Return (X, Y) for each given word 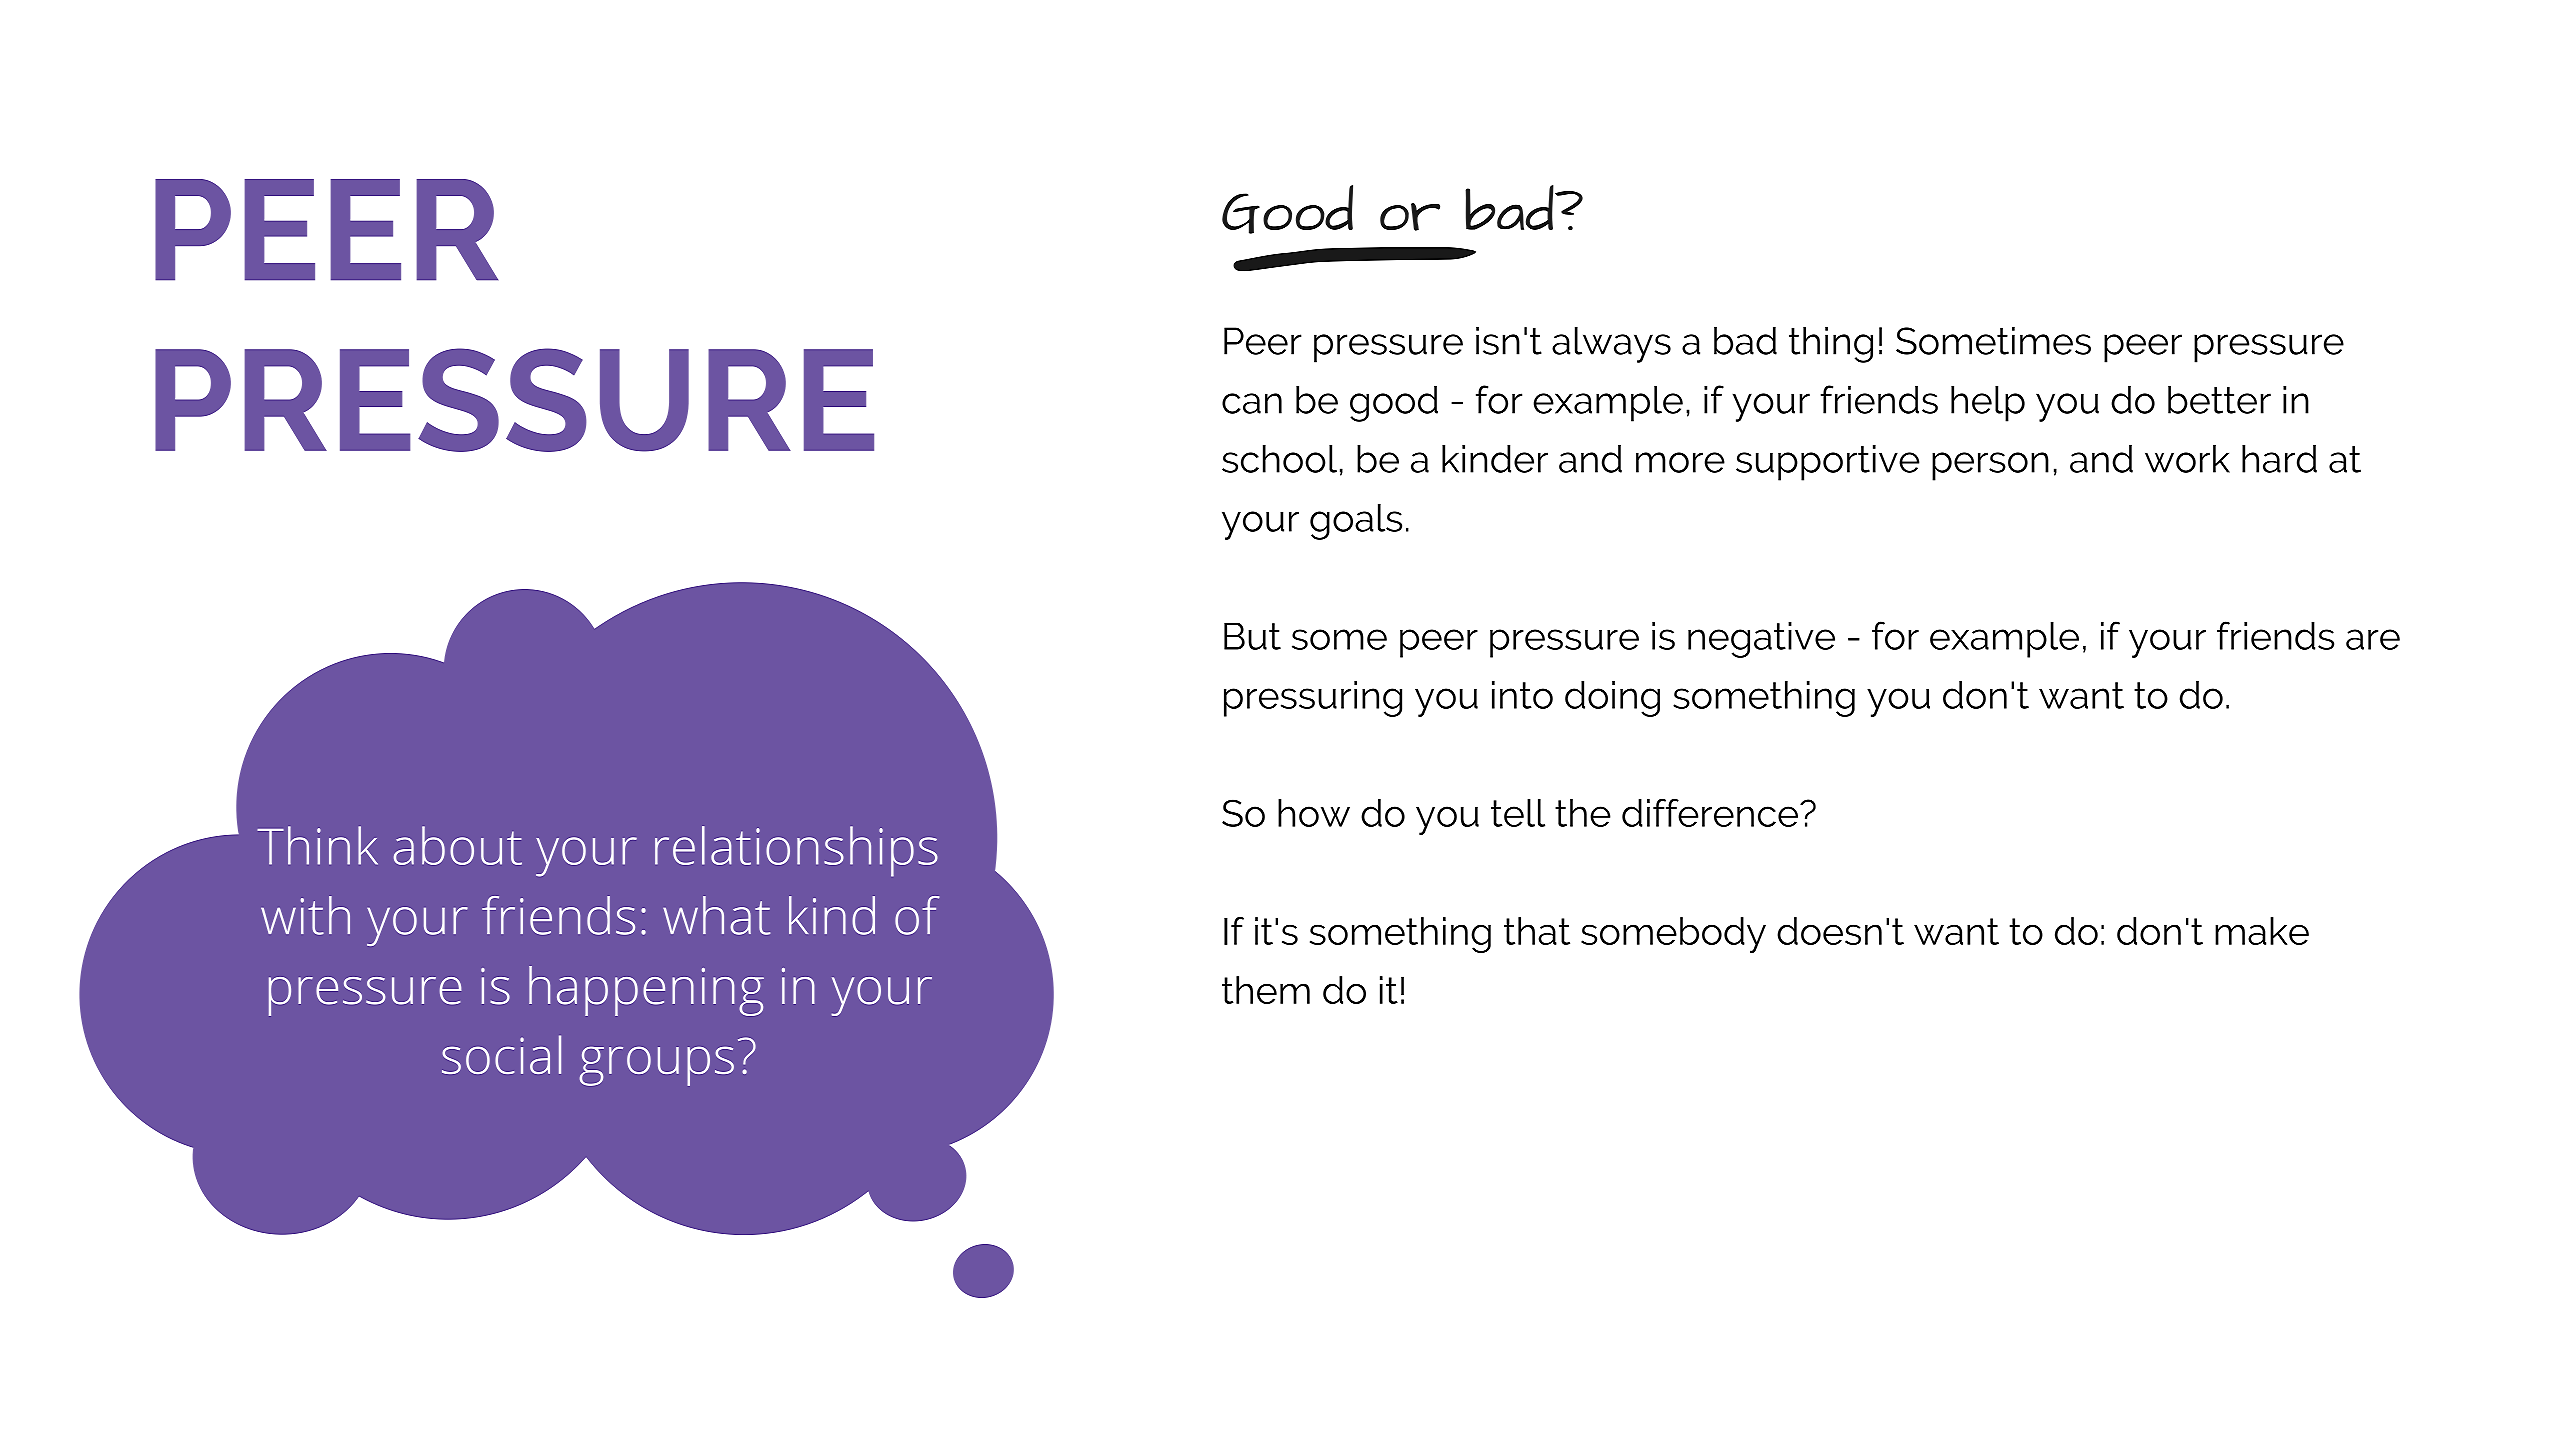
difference (1710, 812)
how (1314, 813)
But (1252, 636)
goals (1356, 522)
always (1611, 345)
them (1266, 990)
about (458, 845)
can (1252, 403)
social (501, 1054)
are (2373, 639)
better (2219, 400)
